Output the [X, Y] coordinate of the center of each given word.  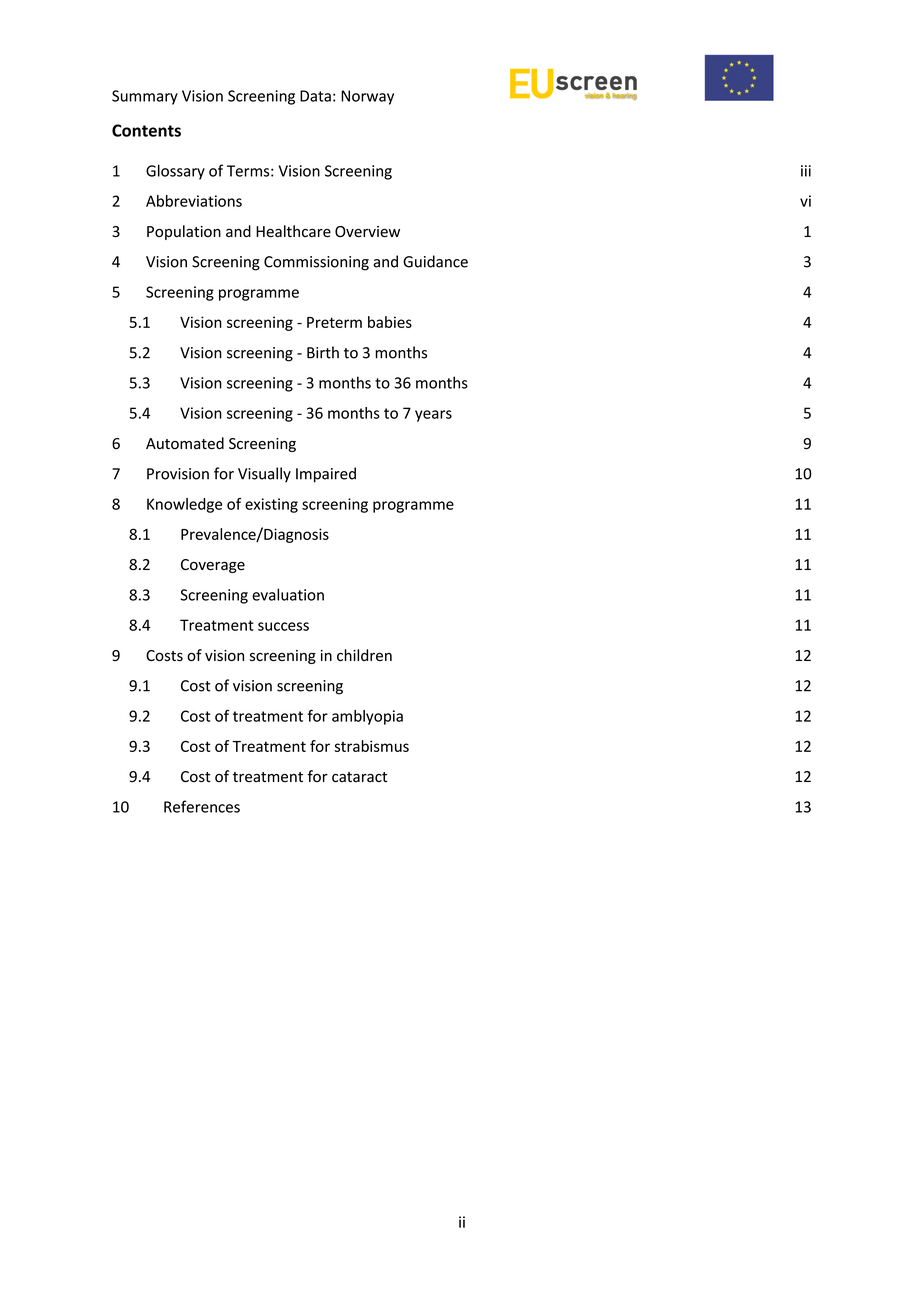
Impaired [326, 475]
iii [806, 171]
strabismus [371, 746]
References [202, 806]
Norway [367, 97]
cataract [359, 777]
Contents [146, 130]
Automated [185, 443]
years [433, 416]
